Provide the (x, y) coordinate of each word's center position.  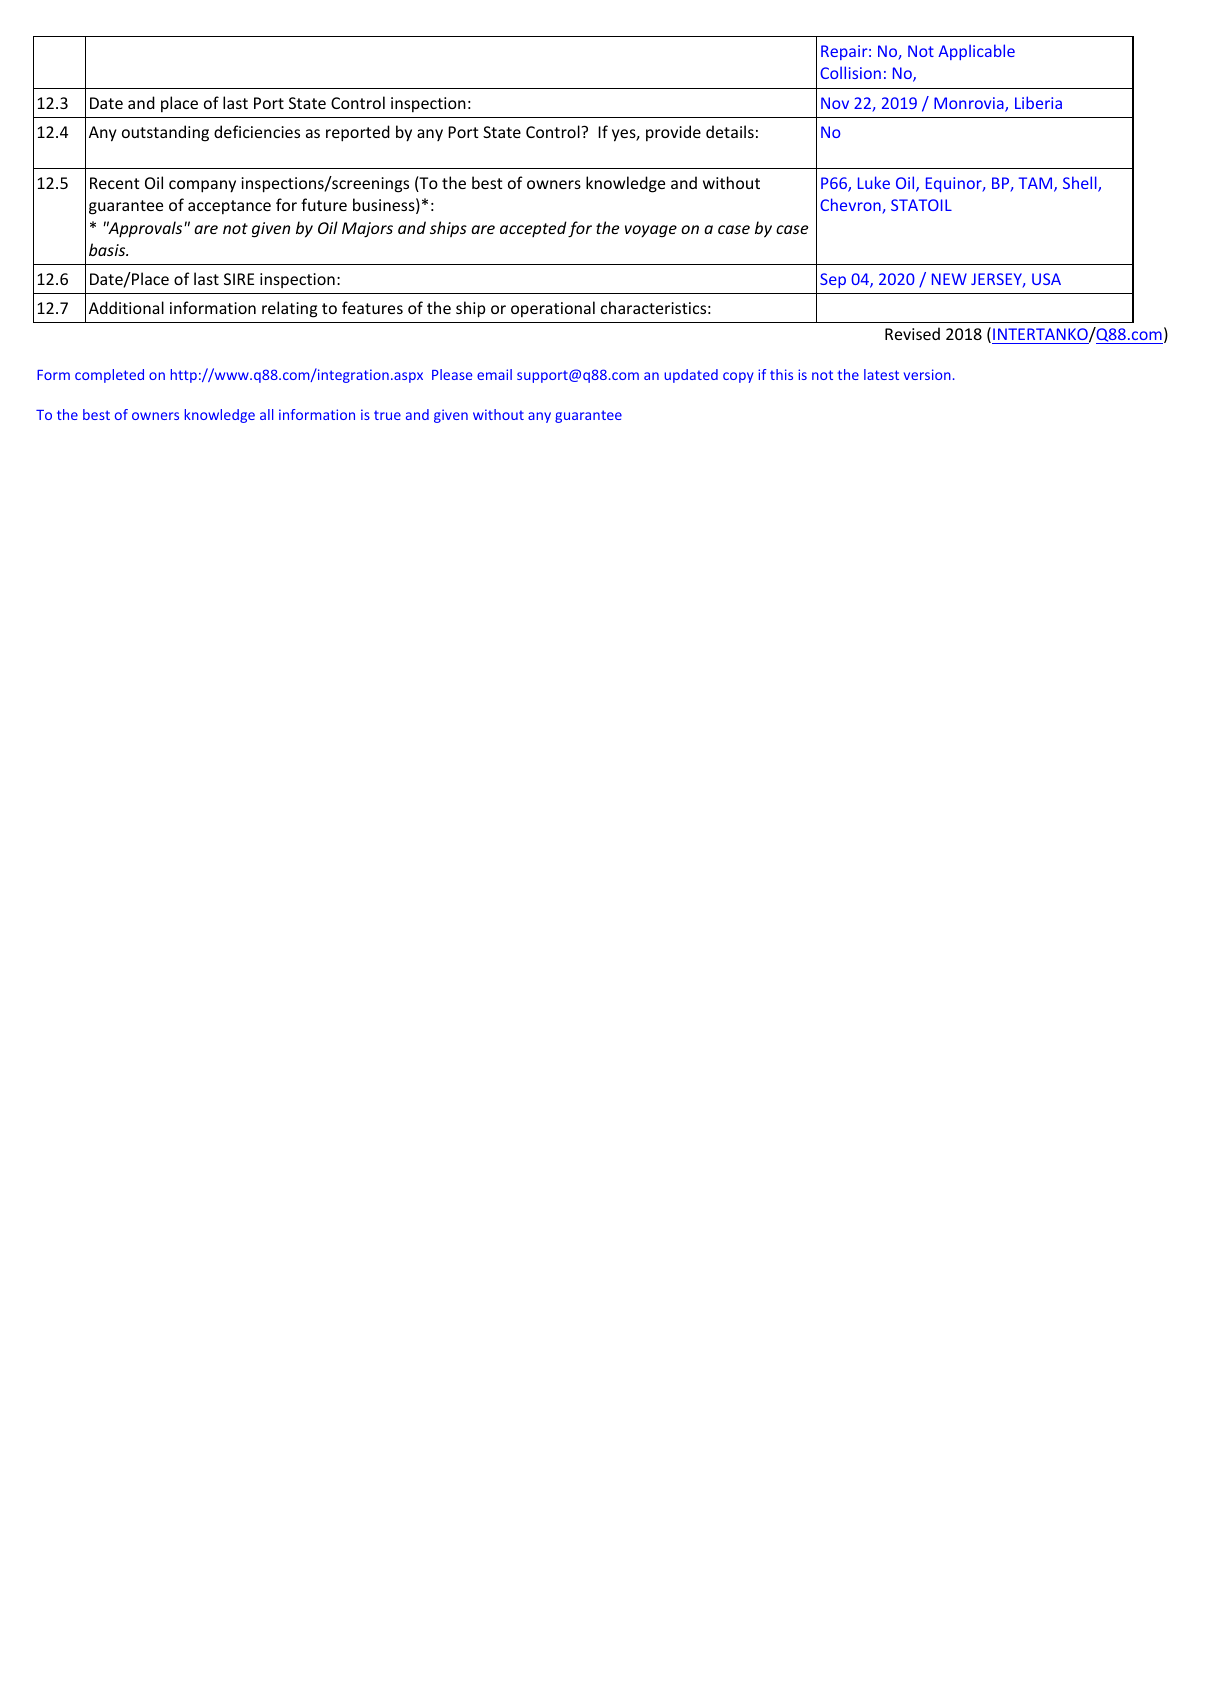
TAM (1037, 184)
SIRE (239, 279)
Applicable (976, 52)
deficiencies (257, 131)
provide (673, 133)
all (266, 414)
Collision (850, 72)
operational (553, 309)
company (202, 186)
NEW (949, 279)
